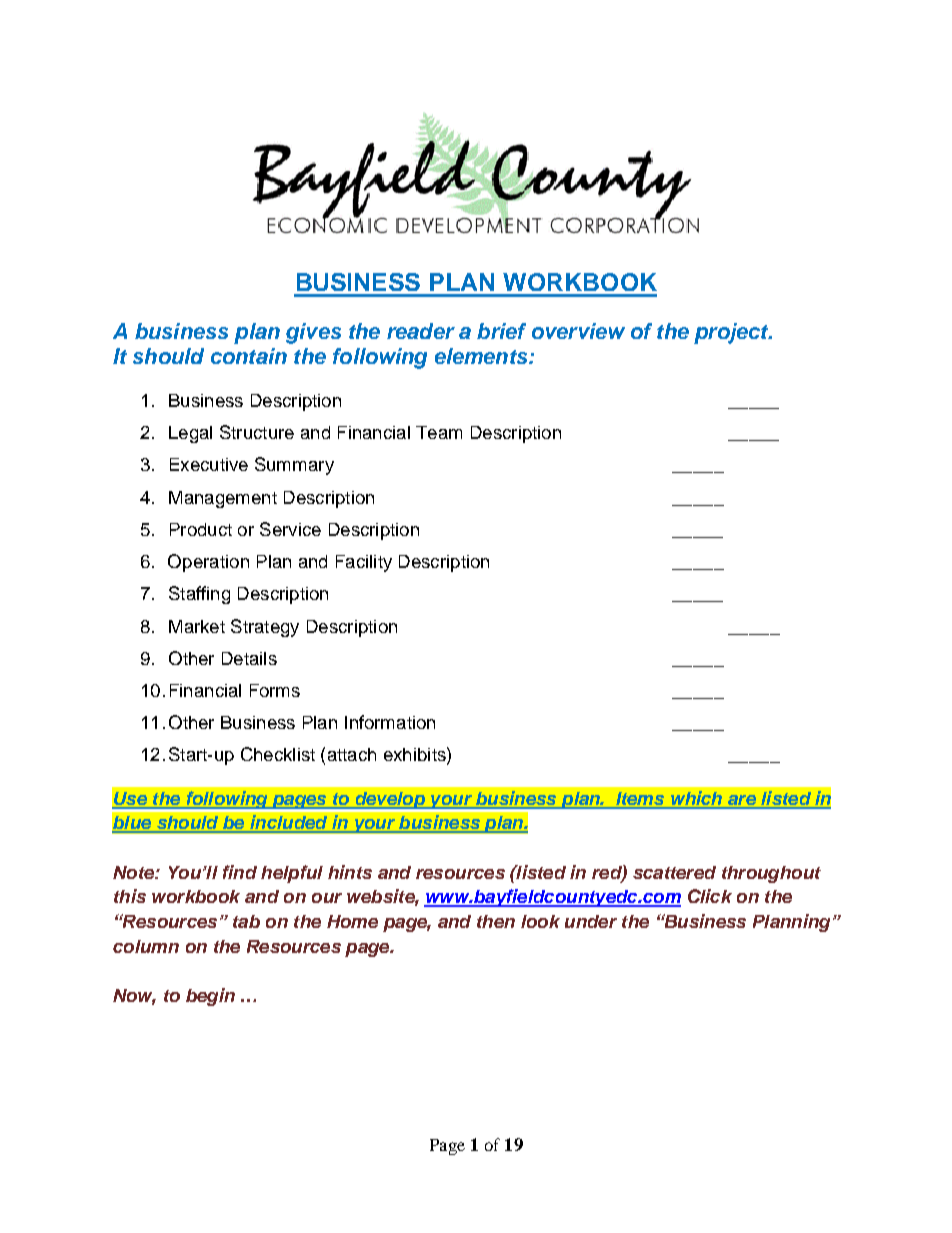  What do you see at coordinates (578, 331) in the document?
I see `overview` at bounding box center [578, 331].
